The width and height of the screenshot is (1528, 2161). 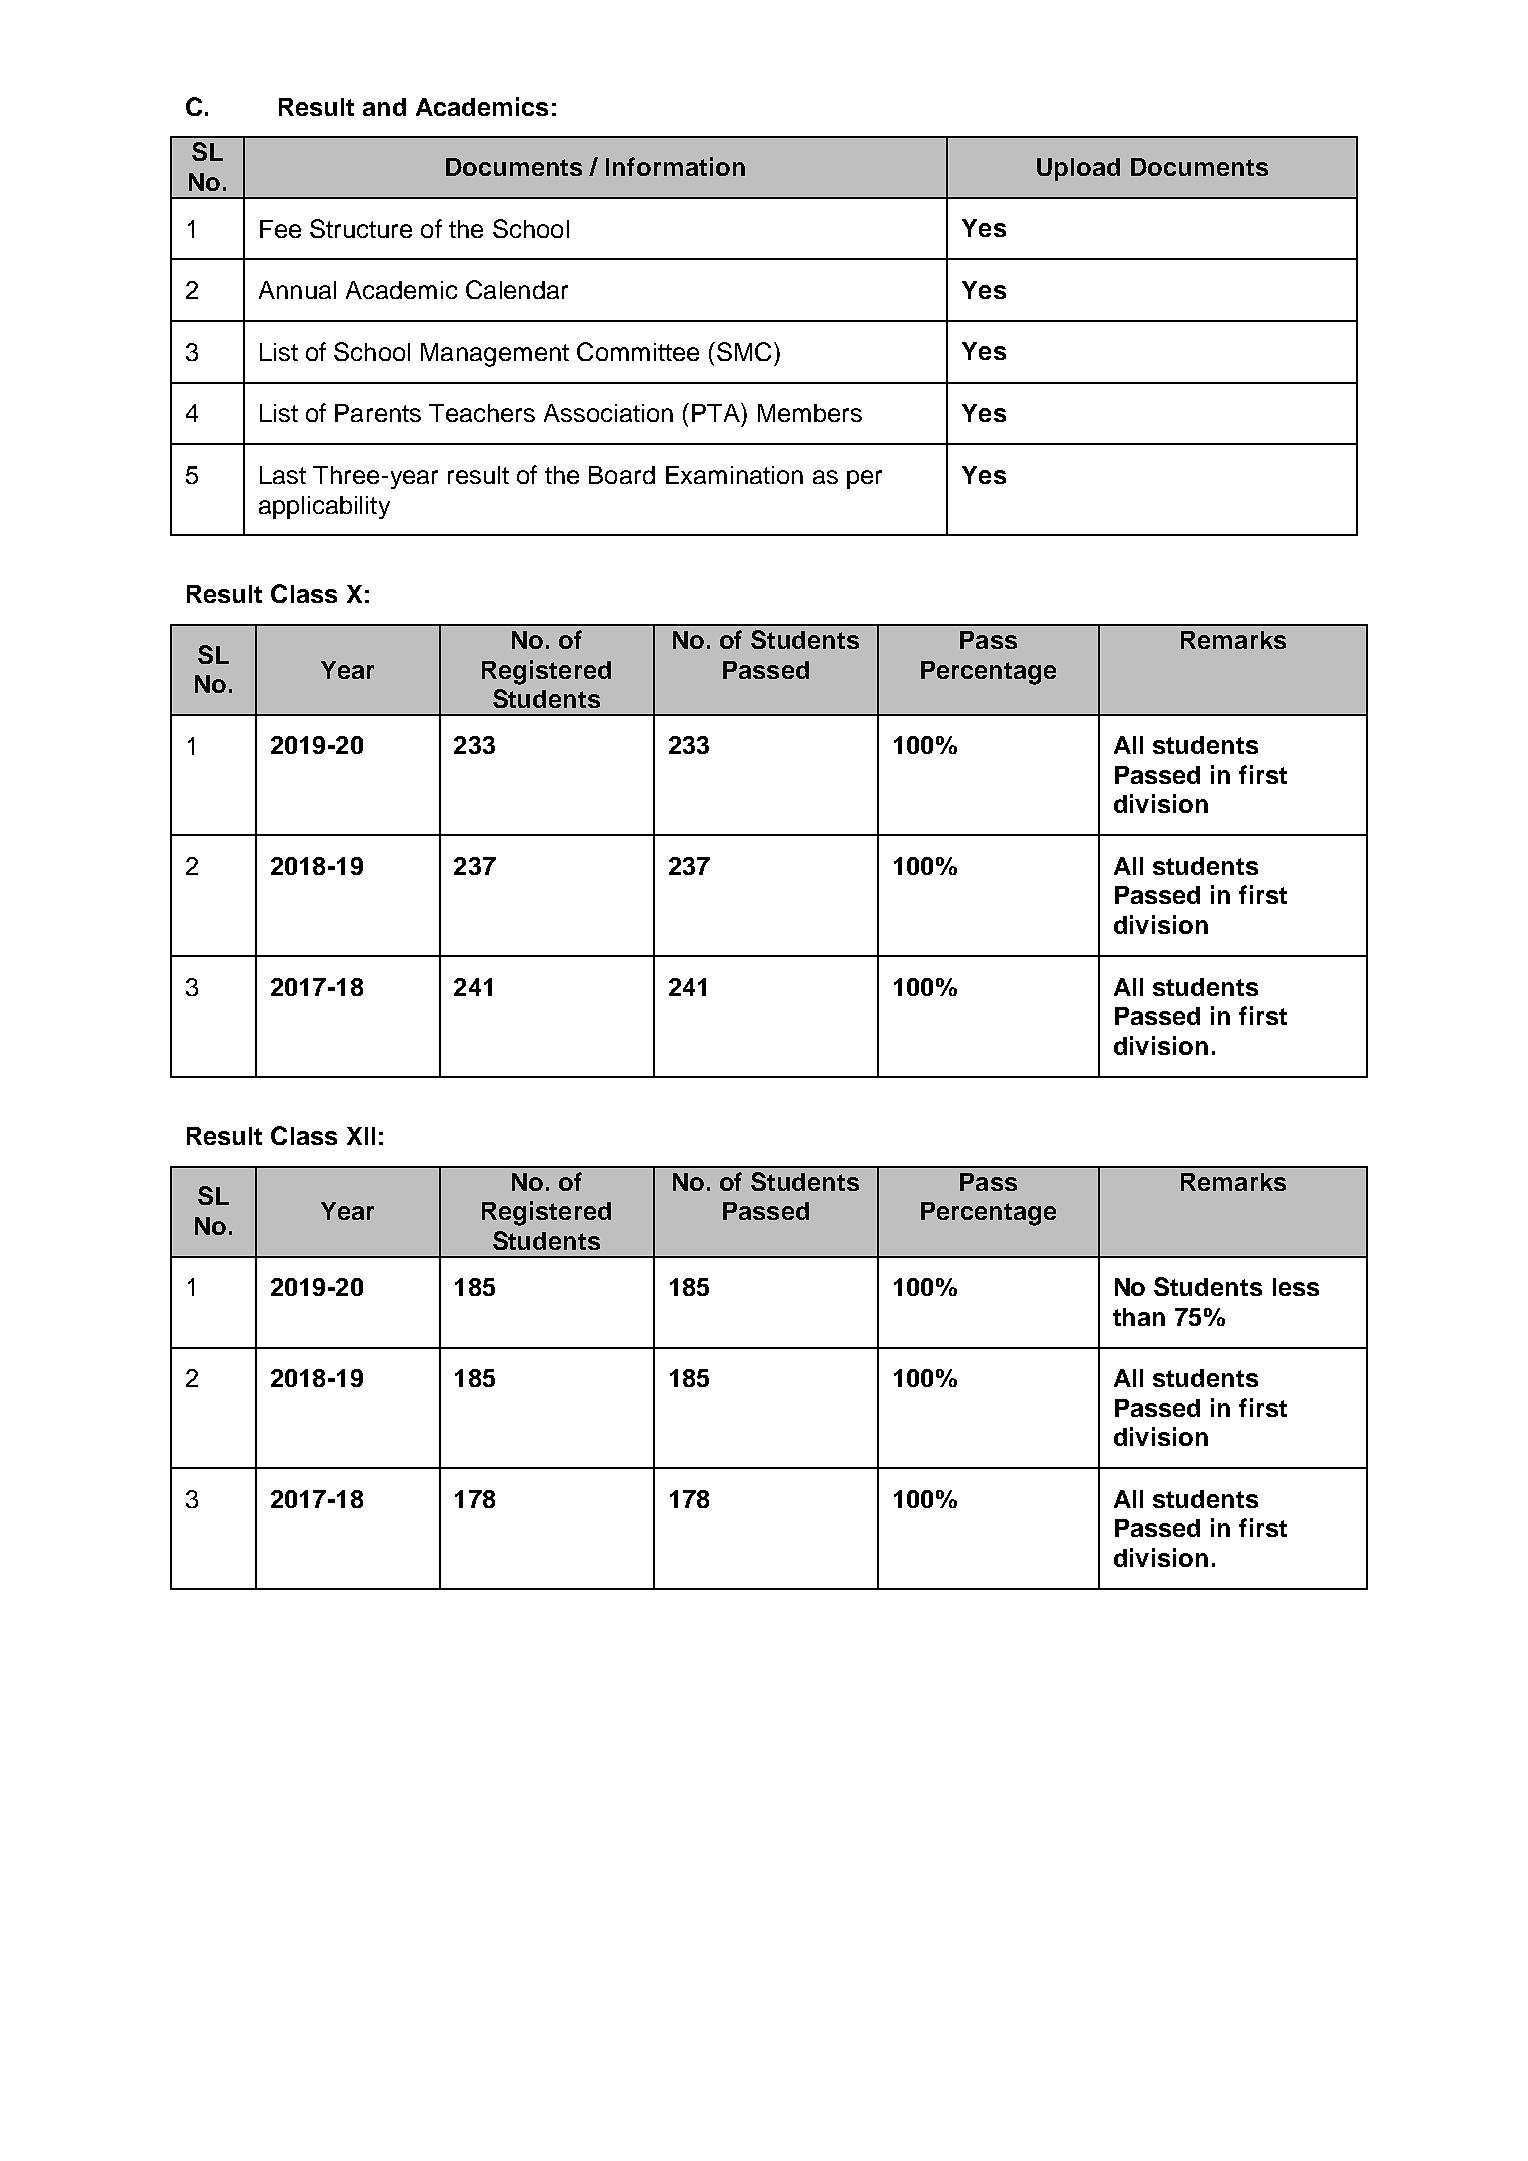 What do you see at coordinates (361, 1136) in the screenshot?
I see `XII` at bounding box center [361, 1136].
